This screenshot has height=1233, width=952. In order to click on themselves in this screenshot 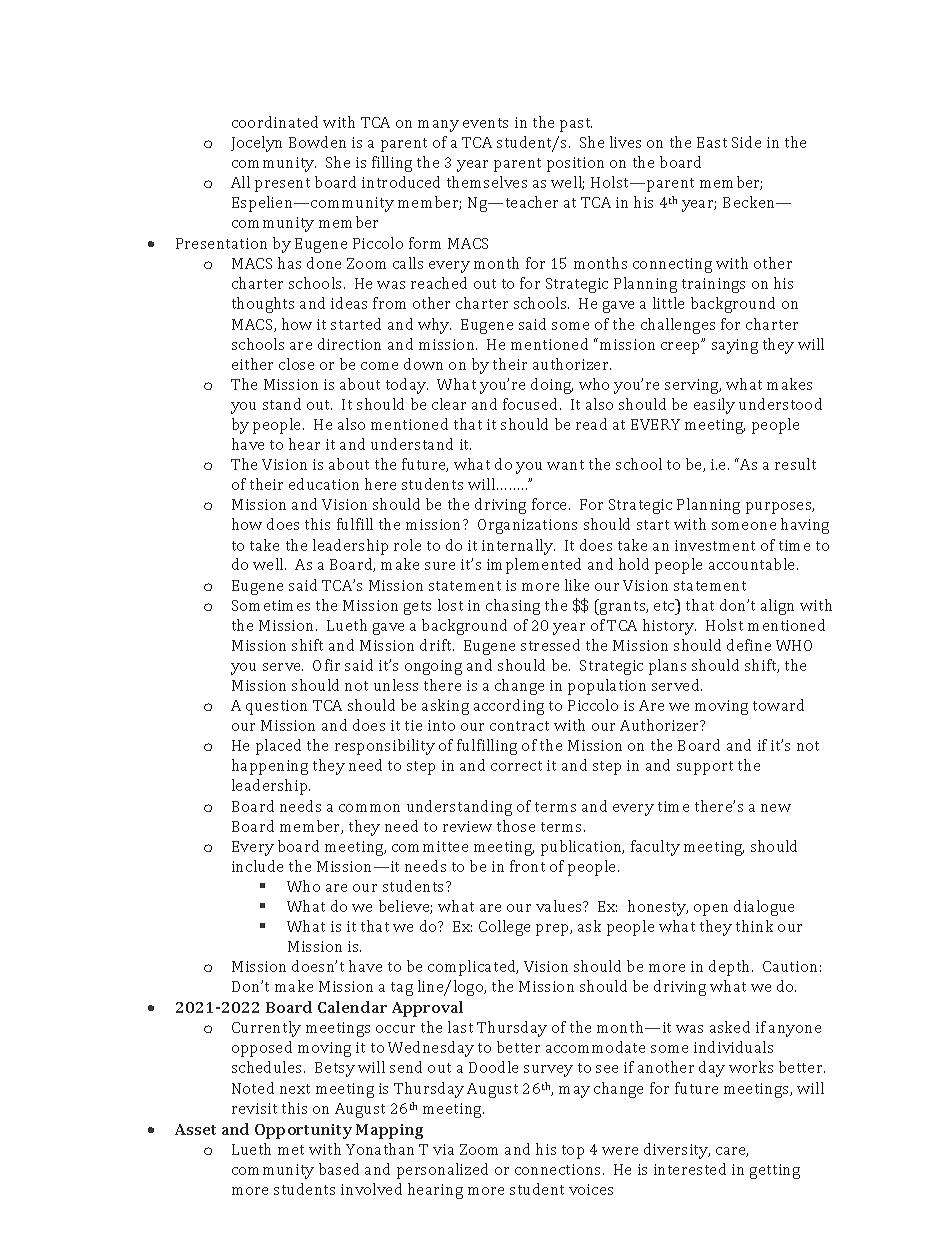, I will do `click(487, 182)`.
